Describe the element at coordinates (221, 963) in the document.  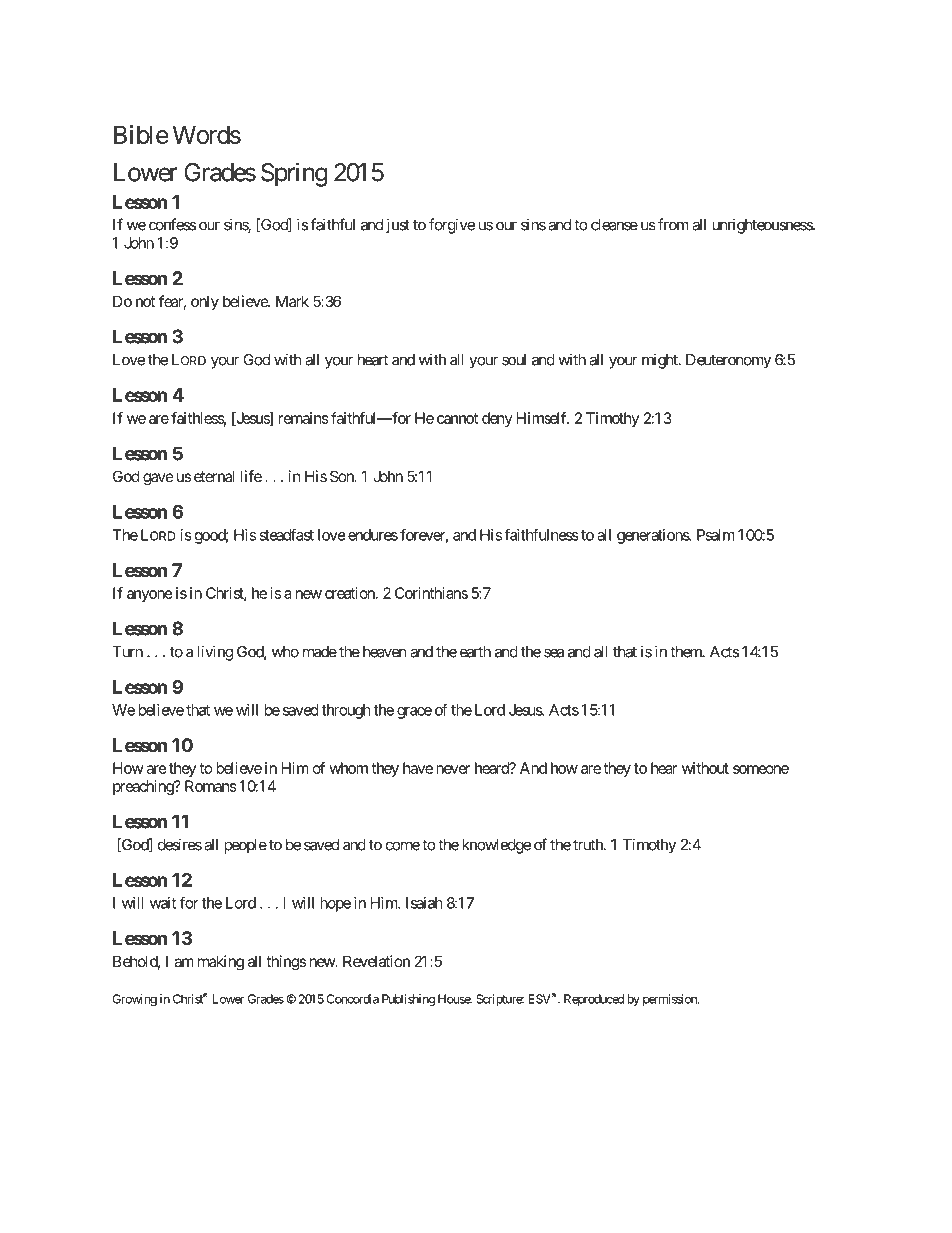
I see `making` at that location.
